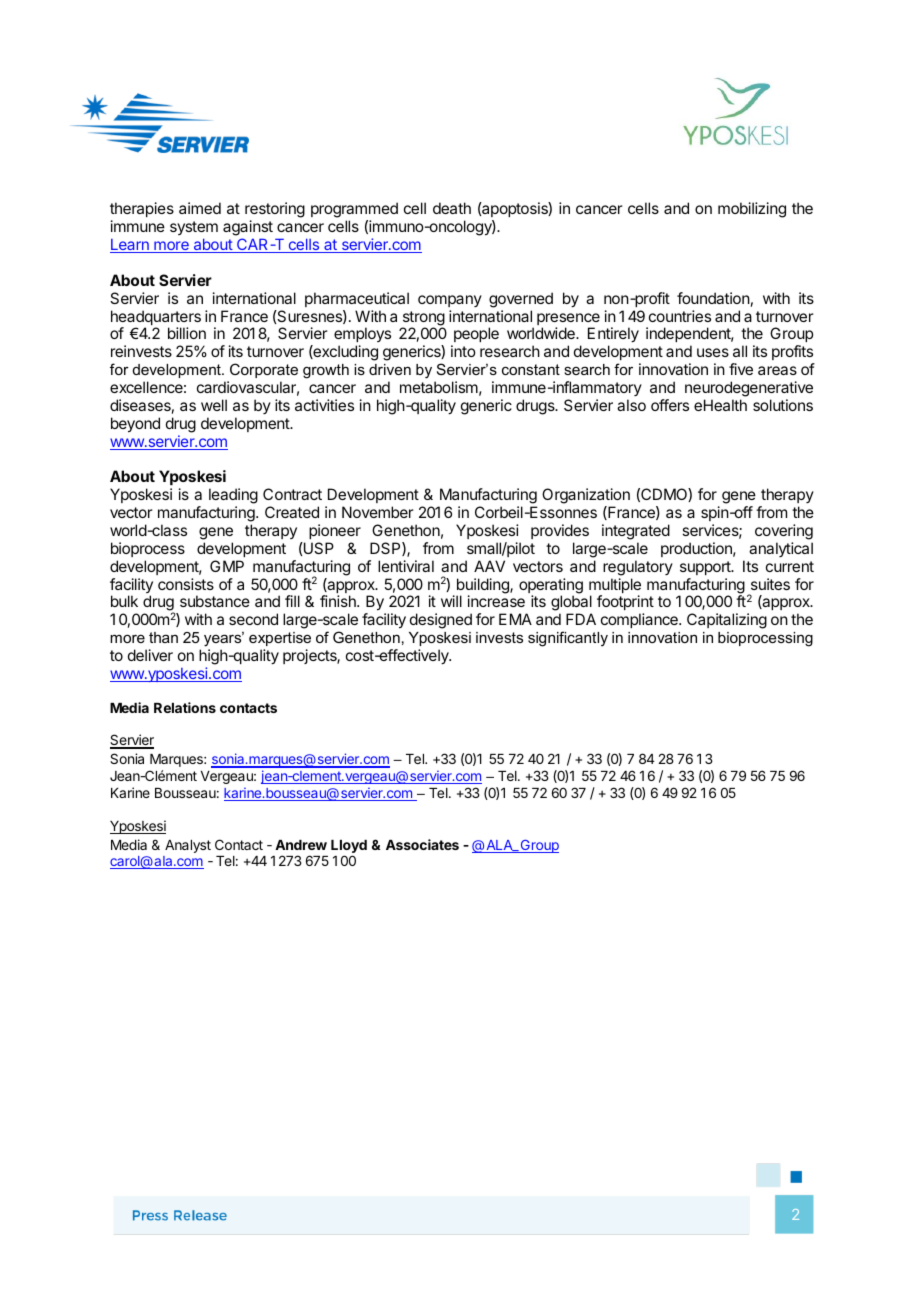  Describe the element at coordinates (224, 640) in the page. I see `years` at that location.
